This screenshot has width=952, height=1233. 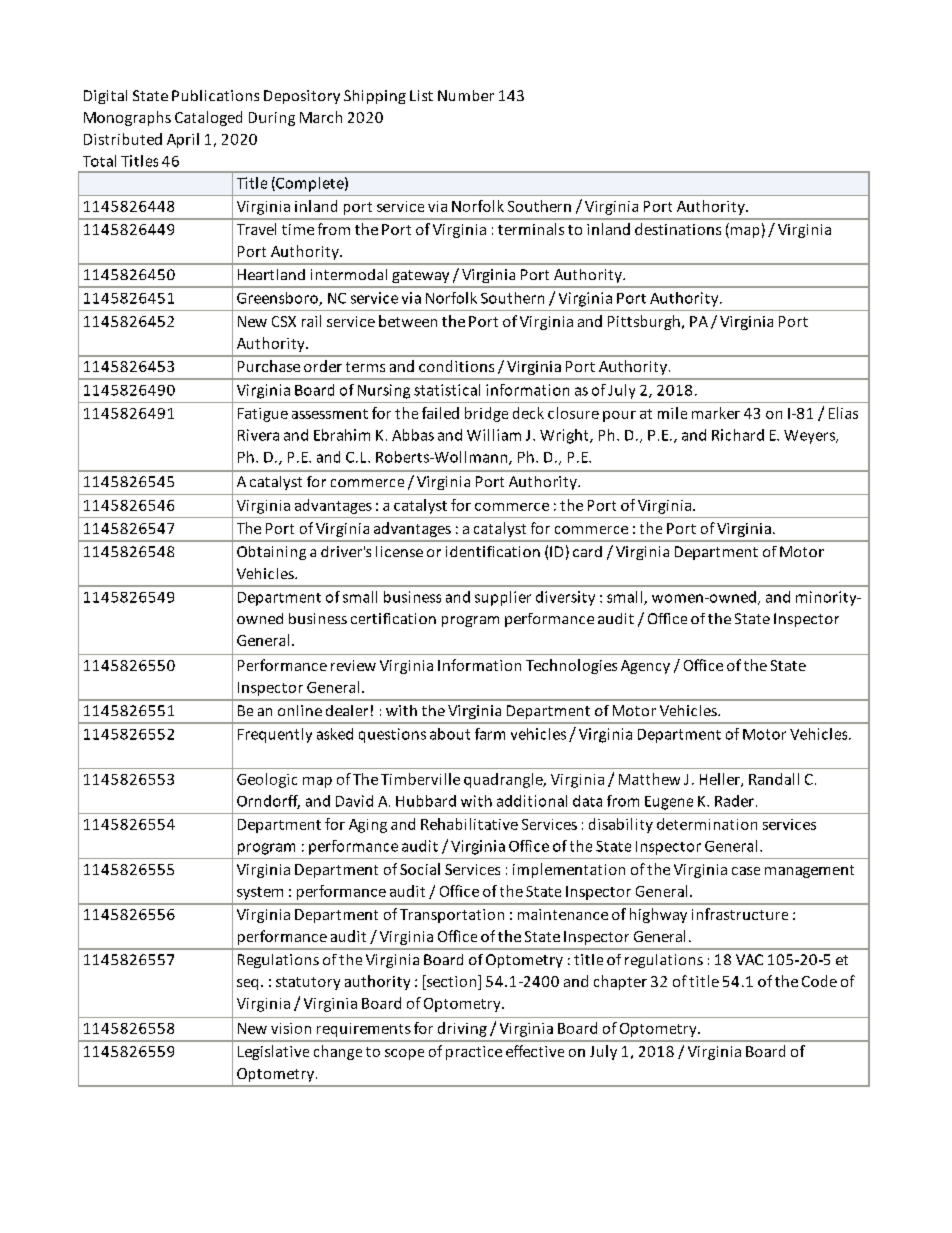 I want to click on Cataloged, so click(x=208, y=118).
